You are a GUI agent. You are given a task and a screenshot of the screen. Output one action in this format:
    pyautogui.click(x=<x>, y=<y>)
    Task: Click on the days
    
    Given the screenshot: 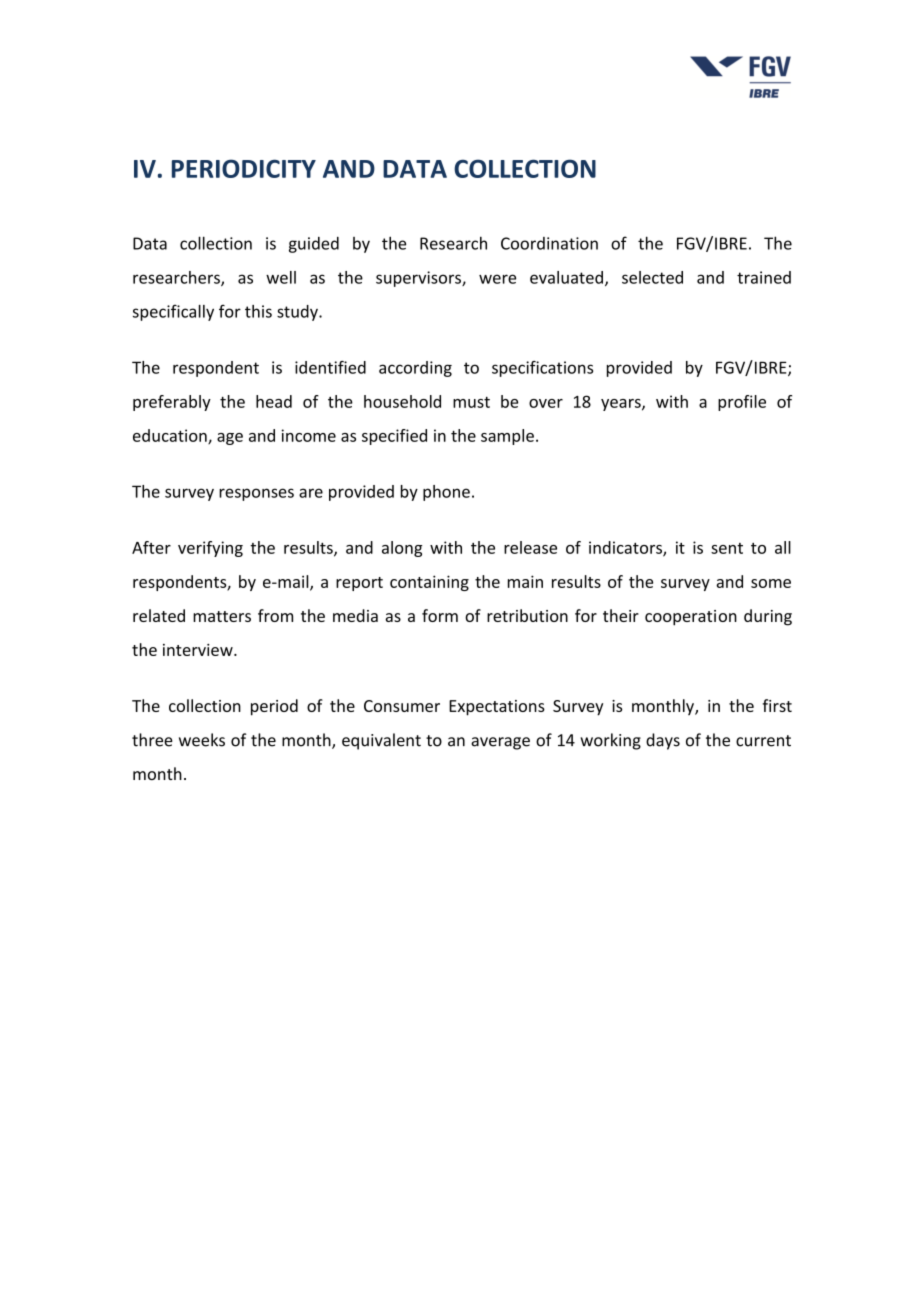 What is the action you would take?
    pyautogui.click(x=663, y=741)
